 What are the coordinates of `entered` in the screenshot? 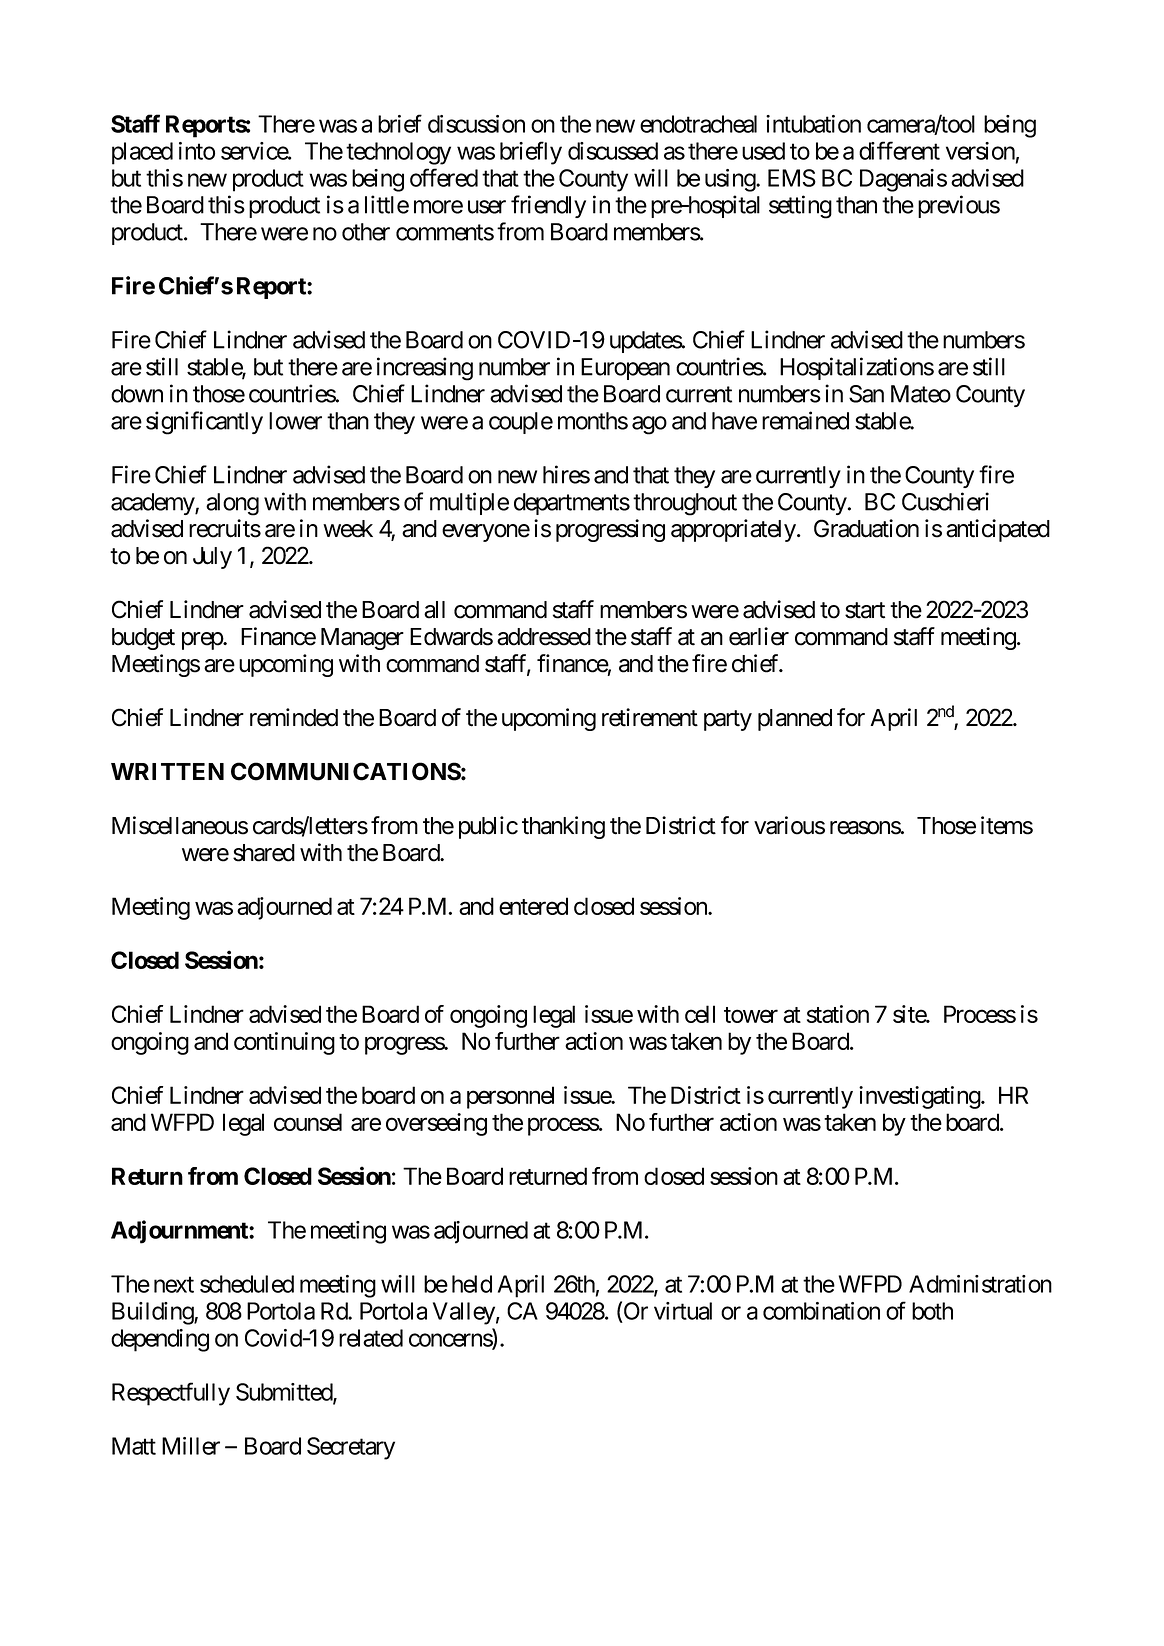 It's located at (533, 906).
